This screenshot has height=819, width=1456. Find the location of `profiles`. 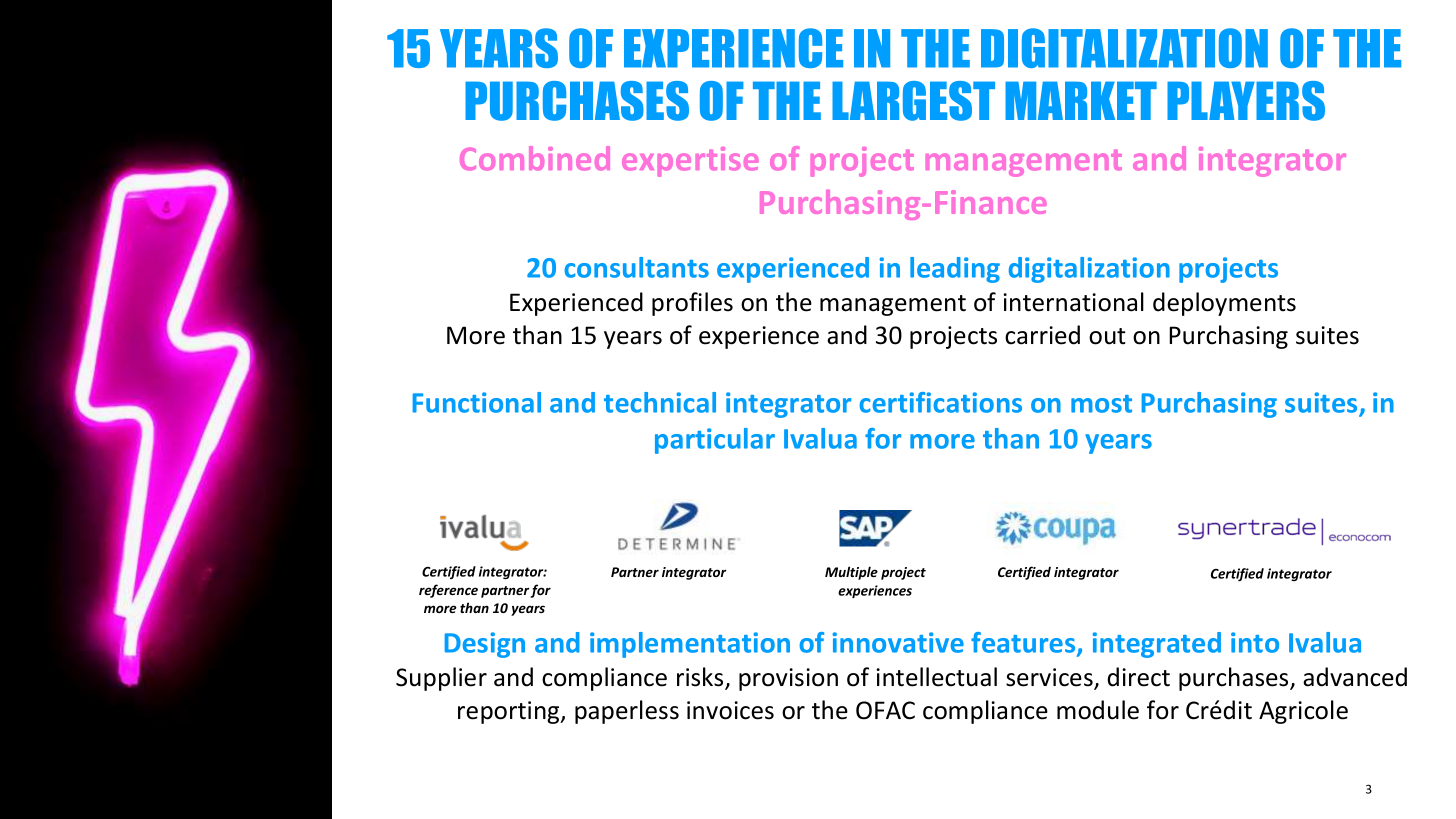

profiles is located at coordinates (692, 304).
